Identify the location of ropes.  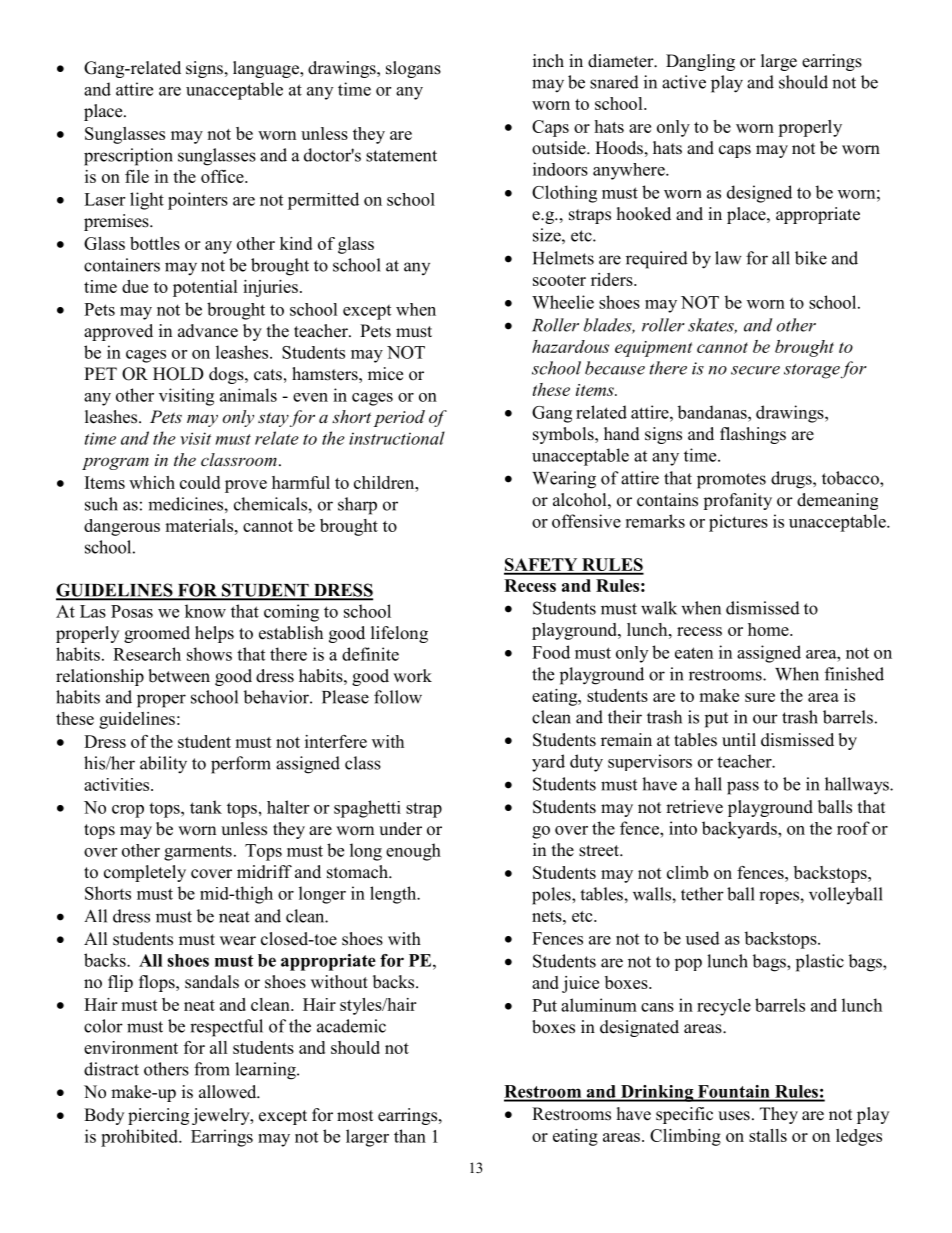
(780, 897).
